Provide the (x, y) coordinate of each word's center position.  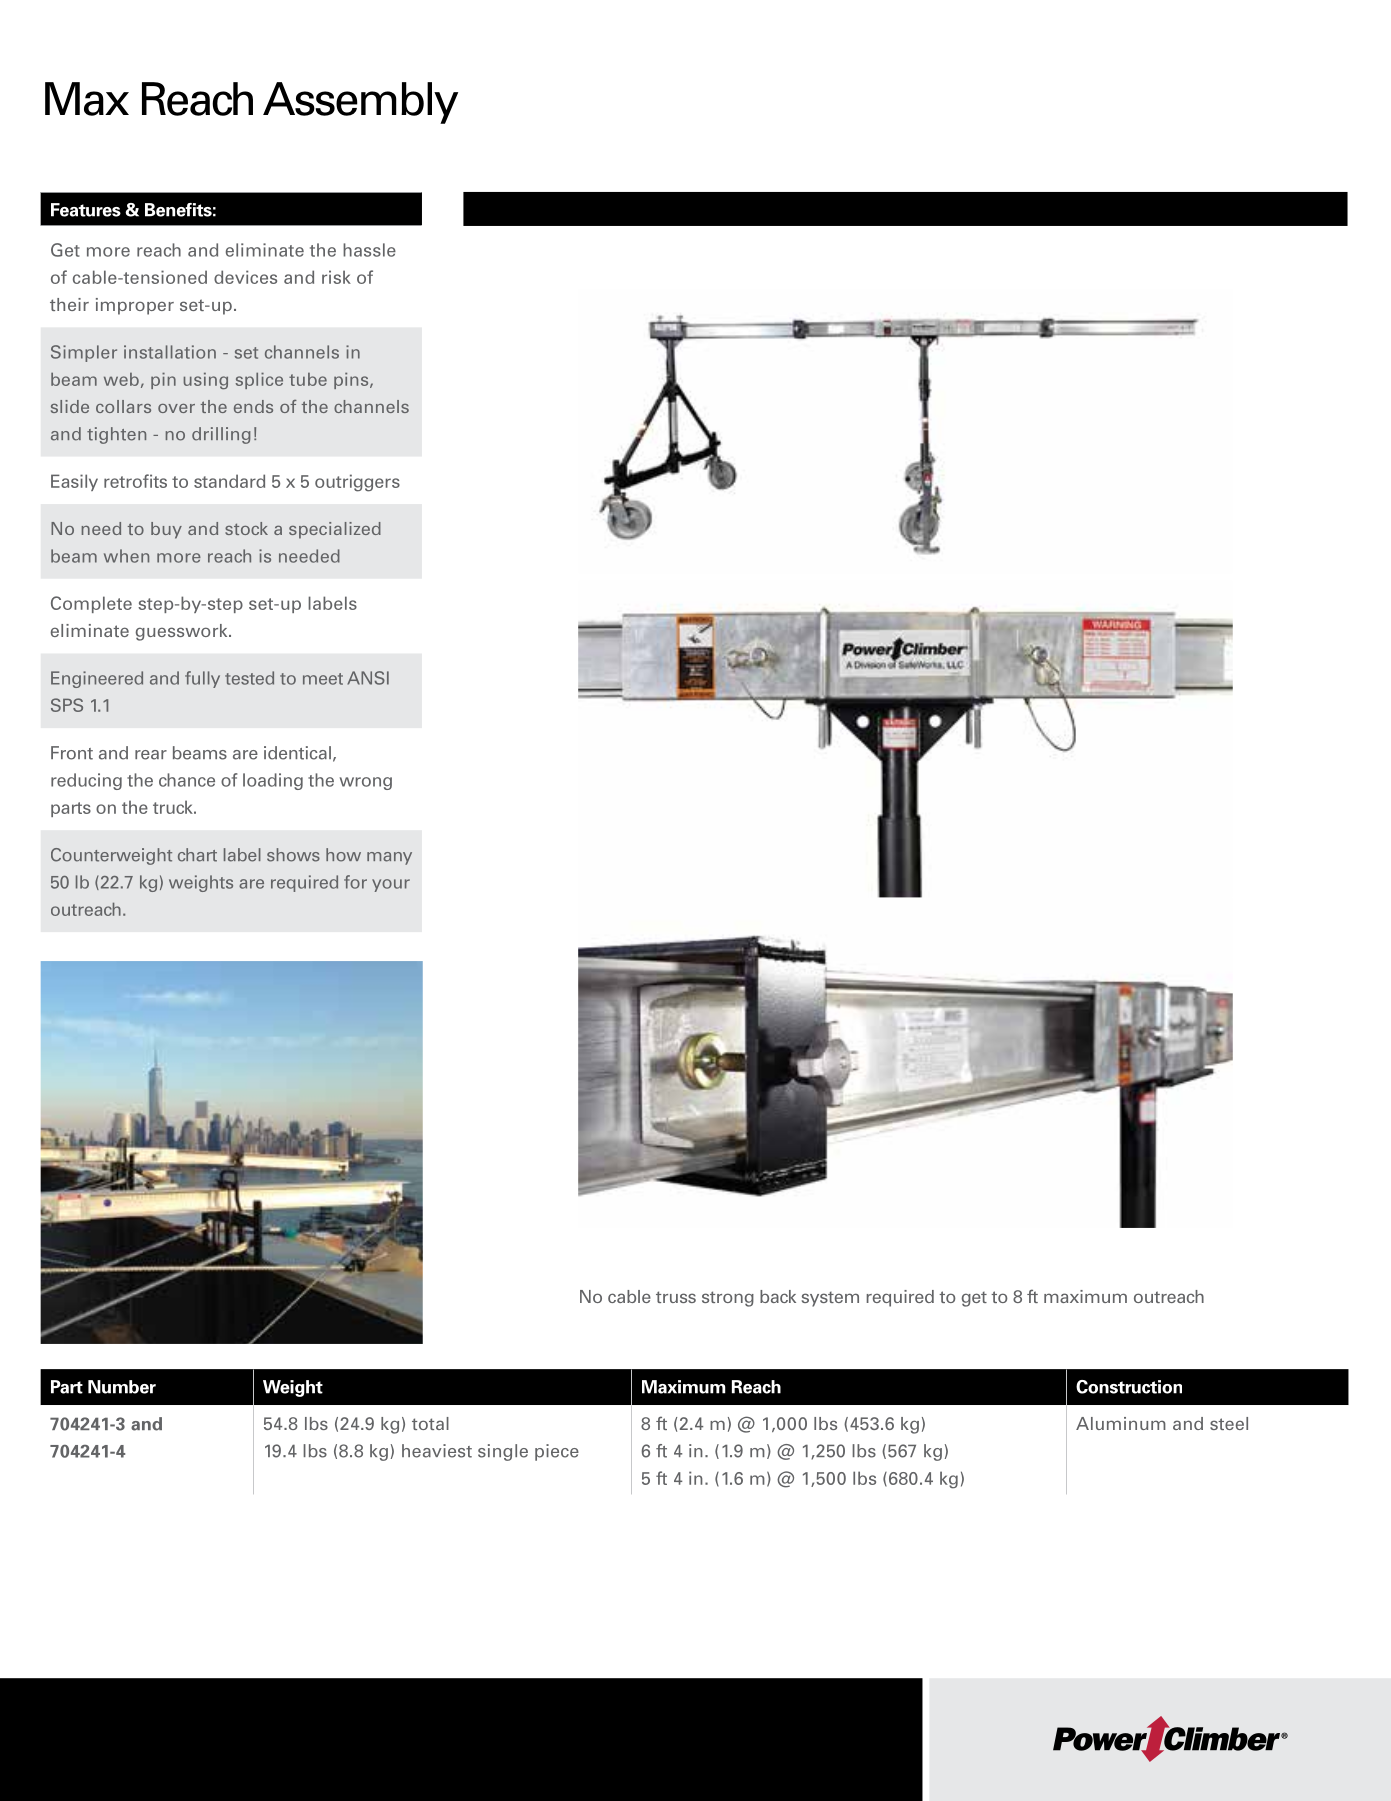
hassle (369, 250)
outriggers (357, 483)
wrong (366, 783)
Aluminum (1121, 1423)
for (355, 882)
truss (676, 1297)
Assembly (360, 103)
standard (229, 481)
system (830, 1299)
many (389, 858)
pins (352, 380)
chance (187, 780)
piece (557, 1452)
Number (122, 1387)
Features (86, 210)
